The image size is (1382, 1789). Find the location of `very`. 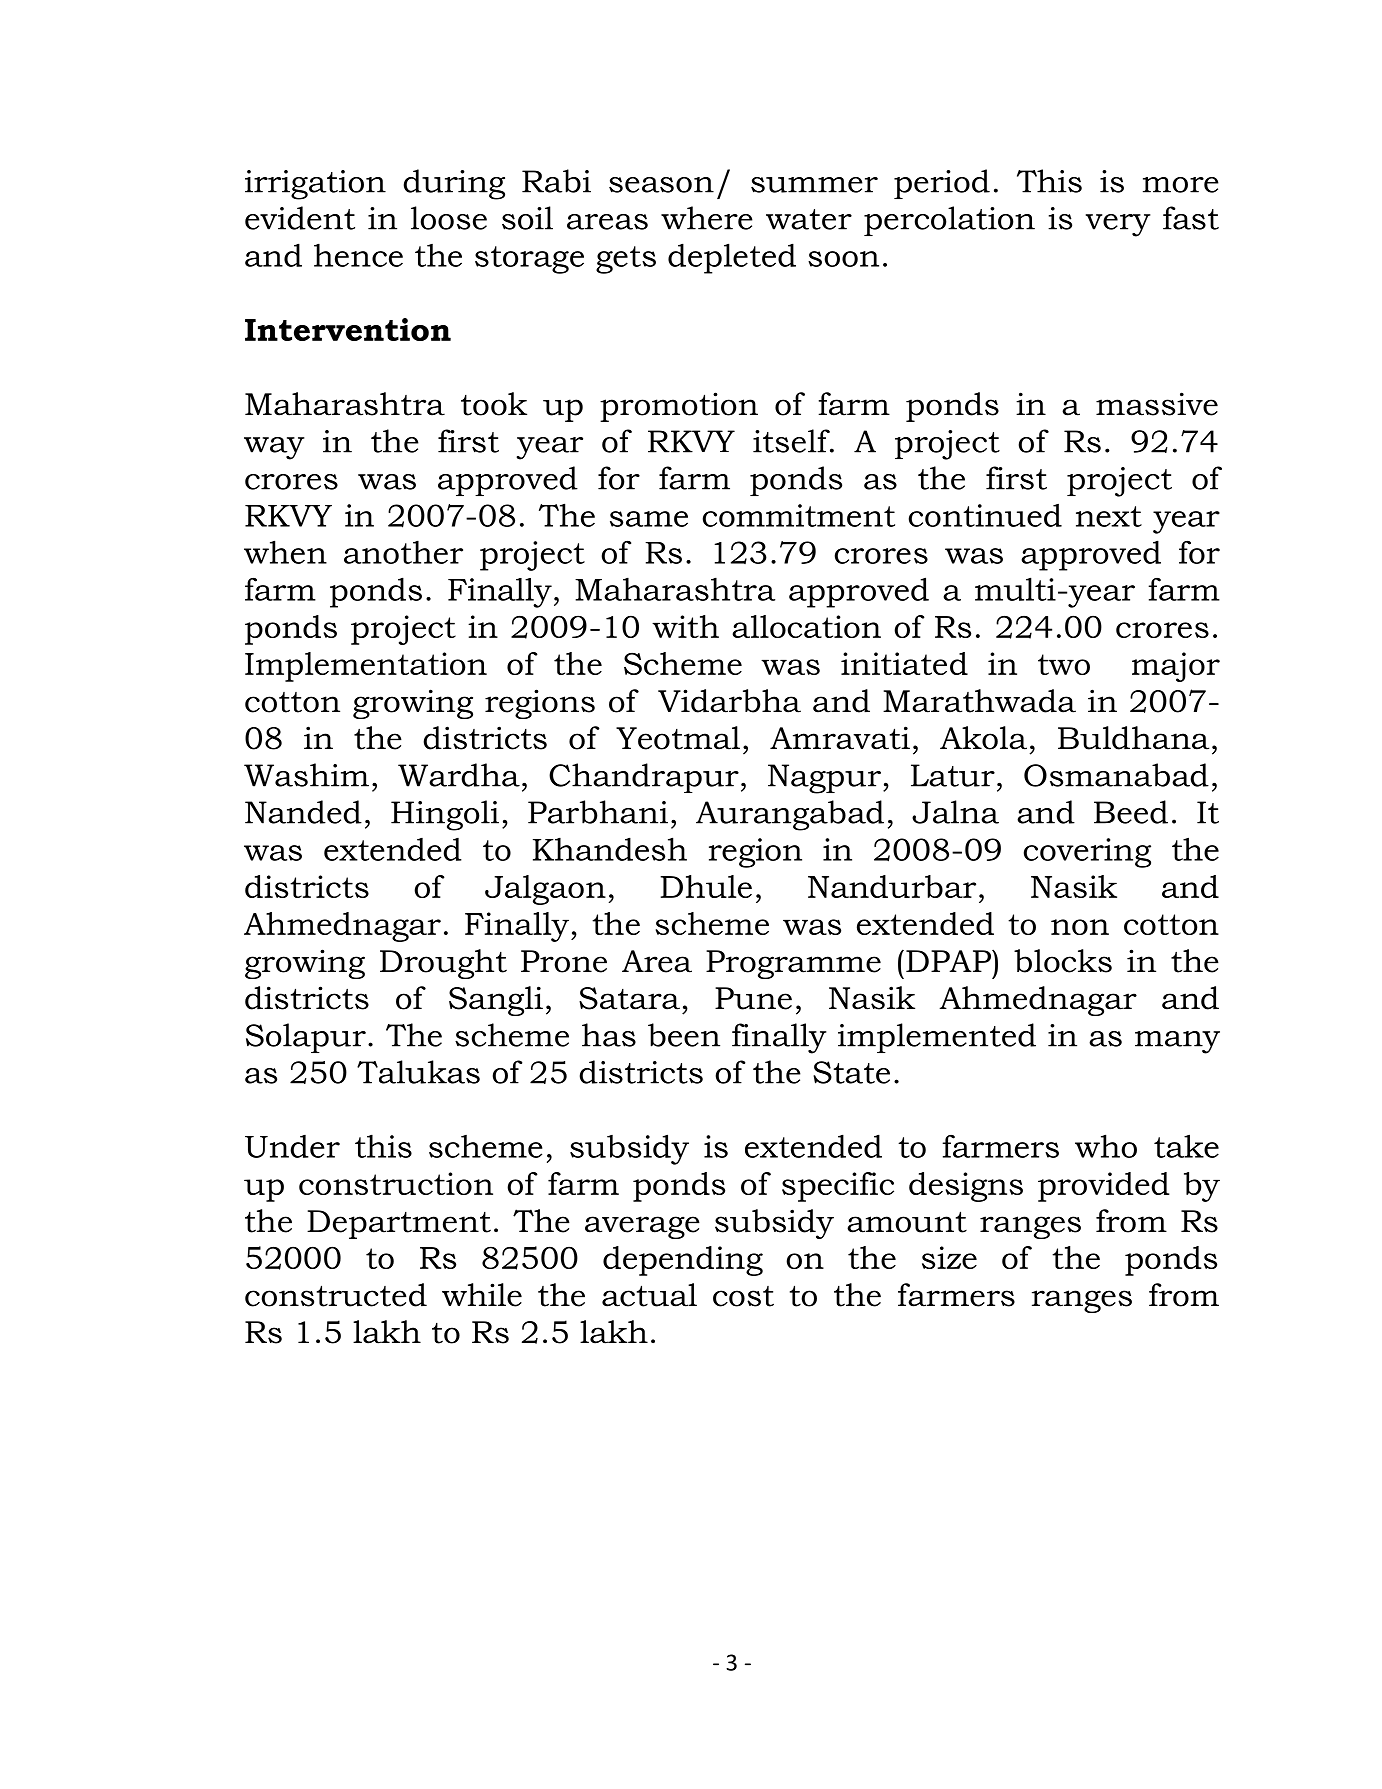

very is located at coordinates (1118, 225).
